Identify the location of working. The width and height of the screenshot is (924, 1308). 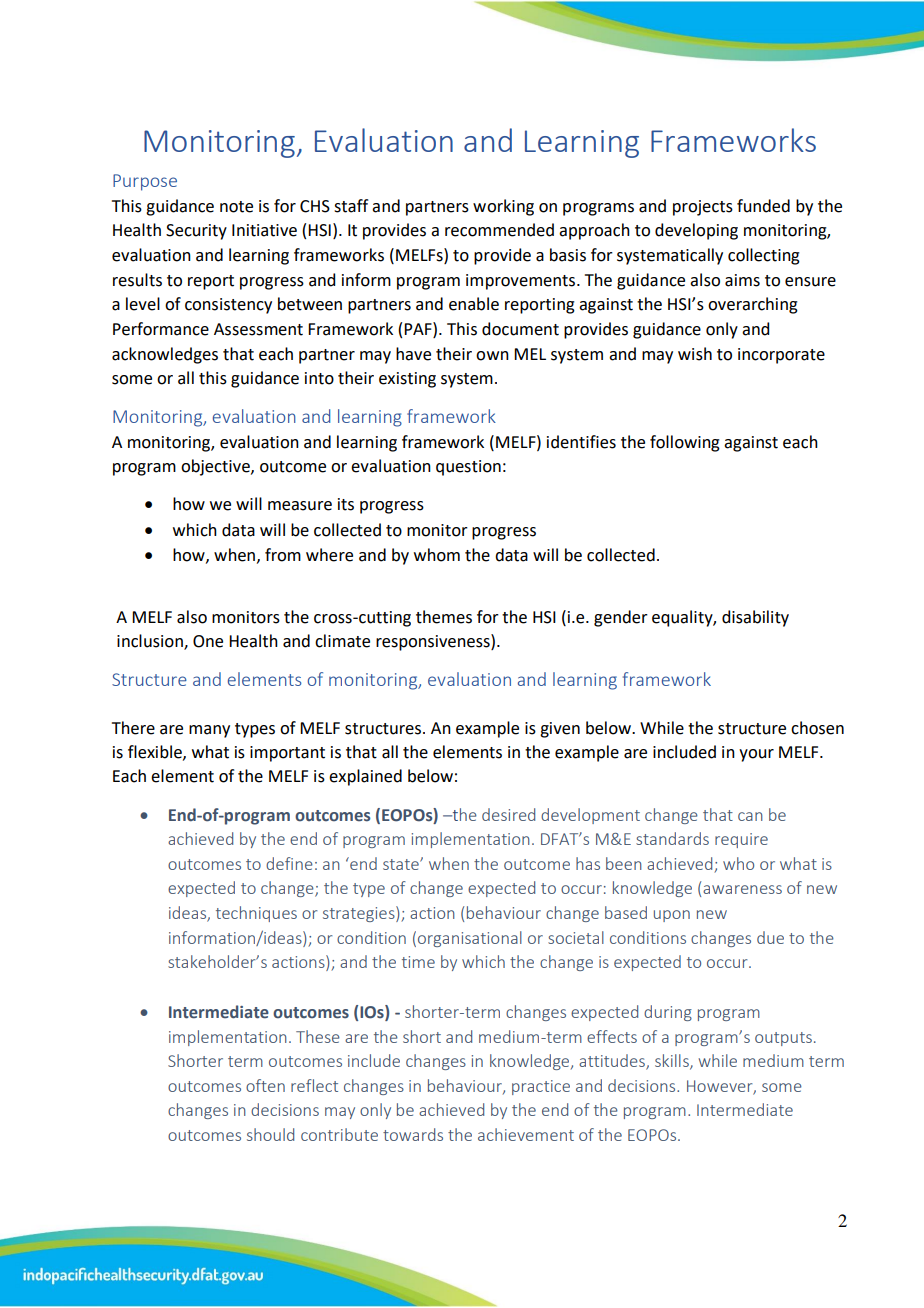
(503, 207).
